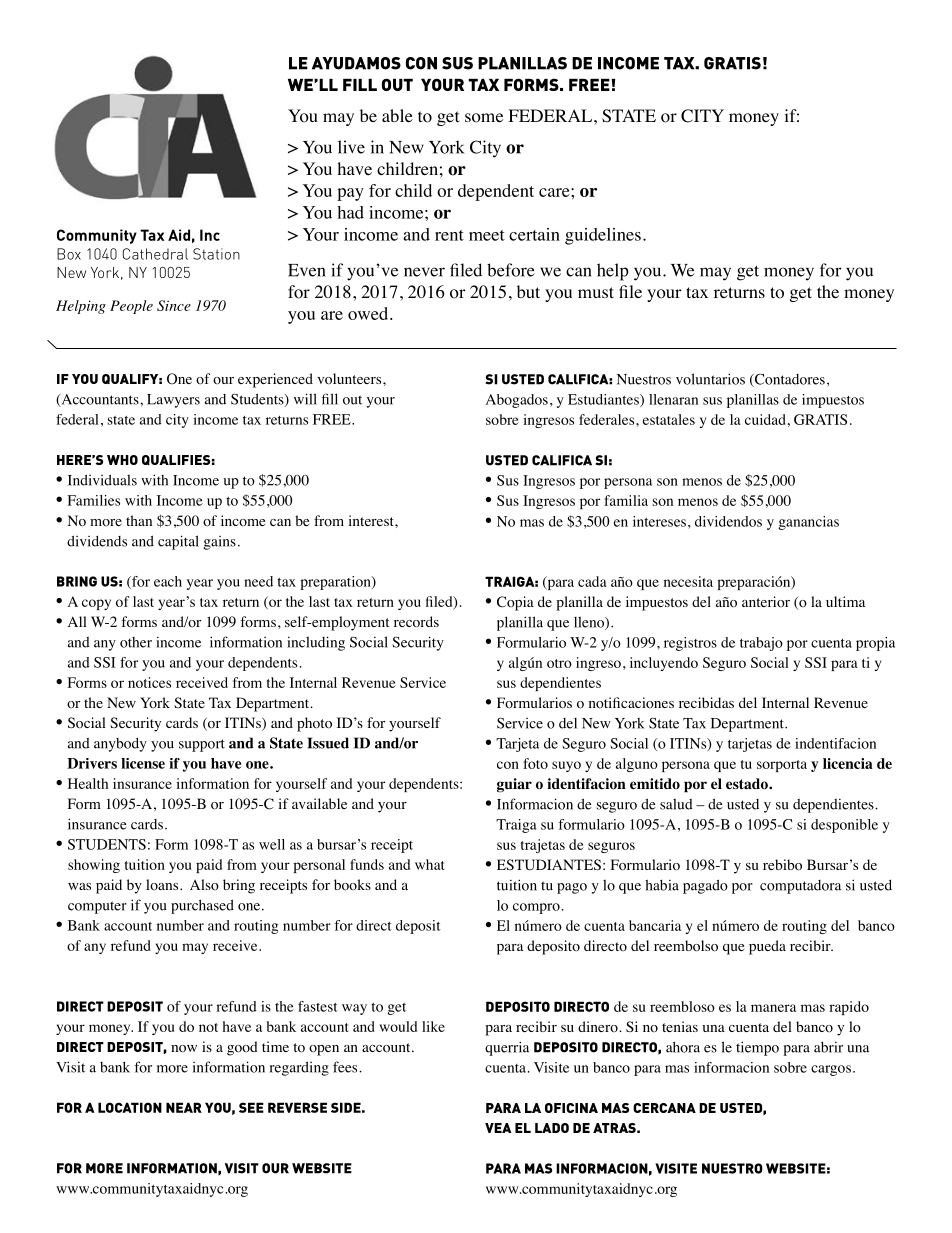  Describe the element at coordinates (184, 1049) in the page. I see `now` at that location.
